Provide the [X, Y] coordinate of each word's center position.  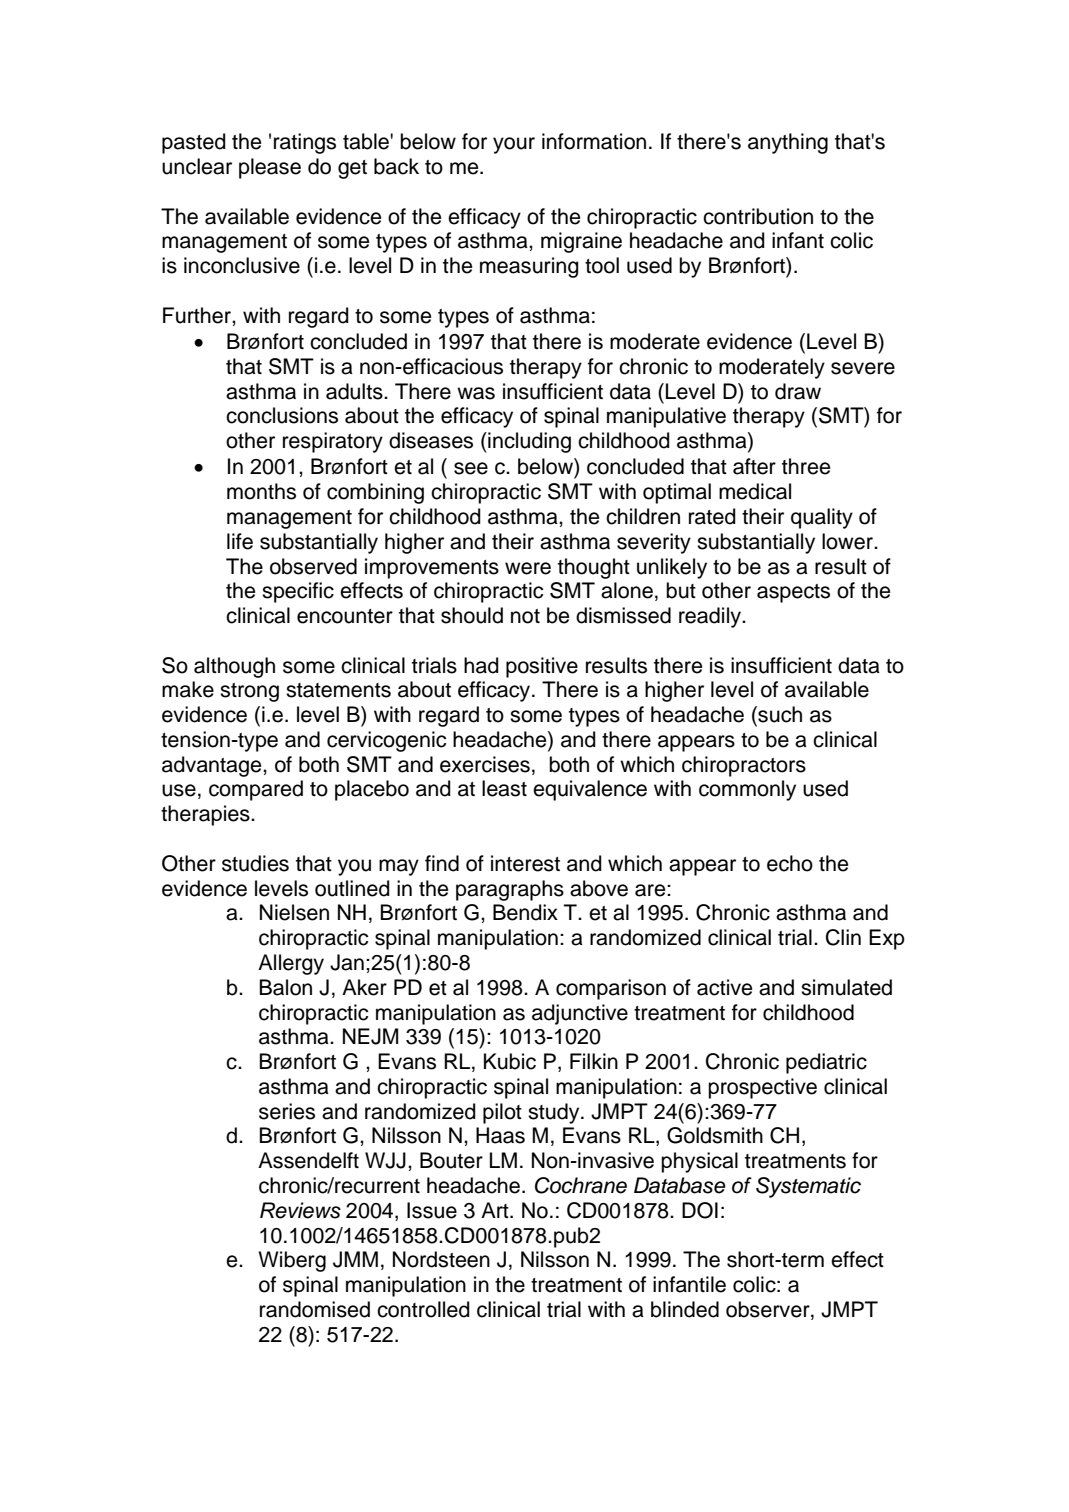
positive [542, 667]
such [779, 714]
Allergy [291, 964]
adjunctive [580, 1014]
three [806, 466]
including [528, 442]
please [270, 168]
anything [788, 143]
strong [249, 692]
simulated [846, 987]
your [514, 145]
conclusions [282, 415]
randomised [315, 1309]
